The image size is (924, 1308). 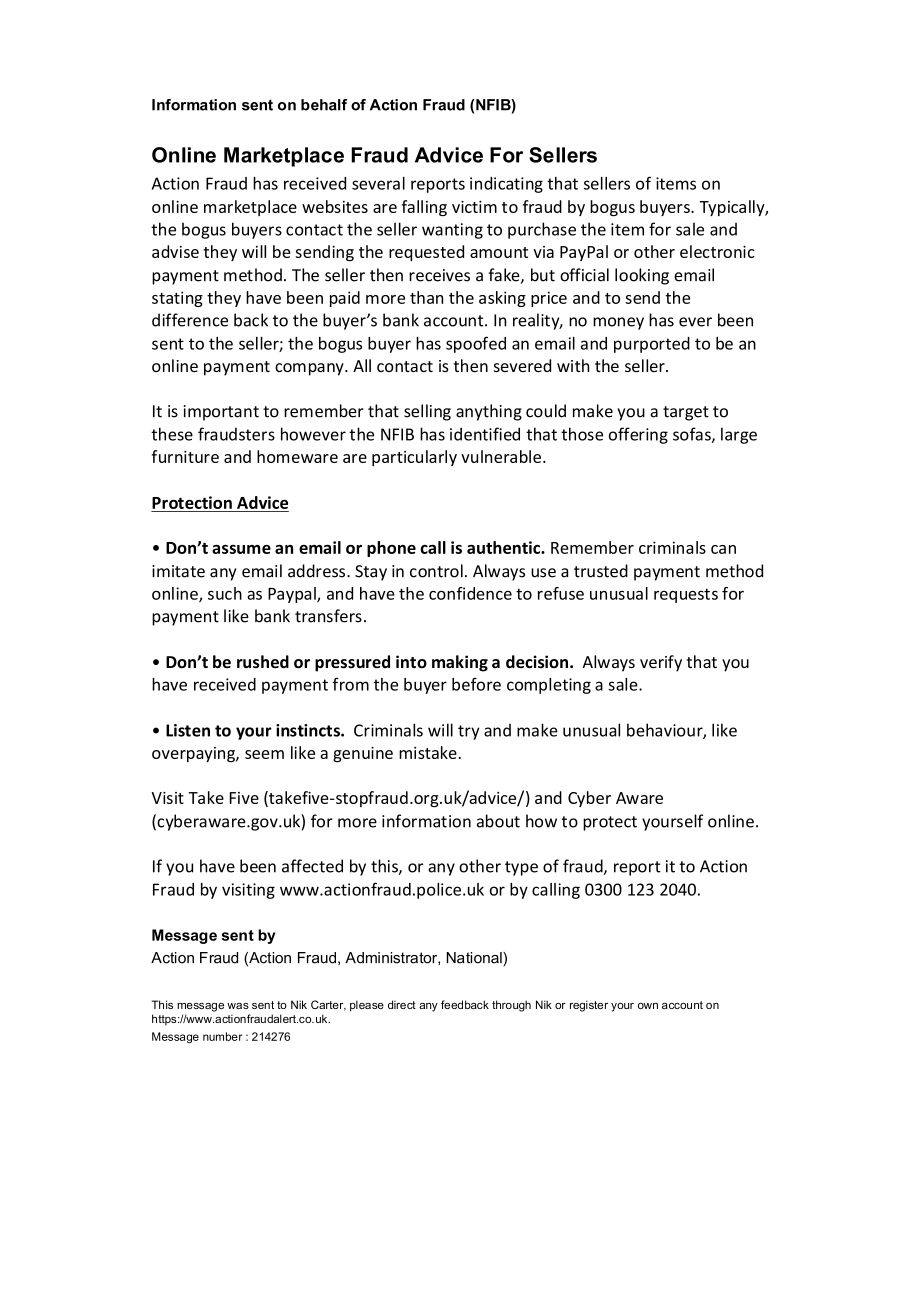 I want to click on requests, so click(x=686, y=595).
